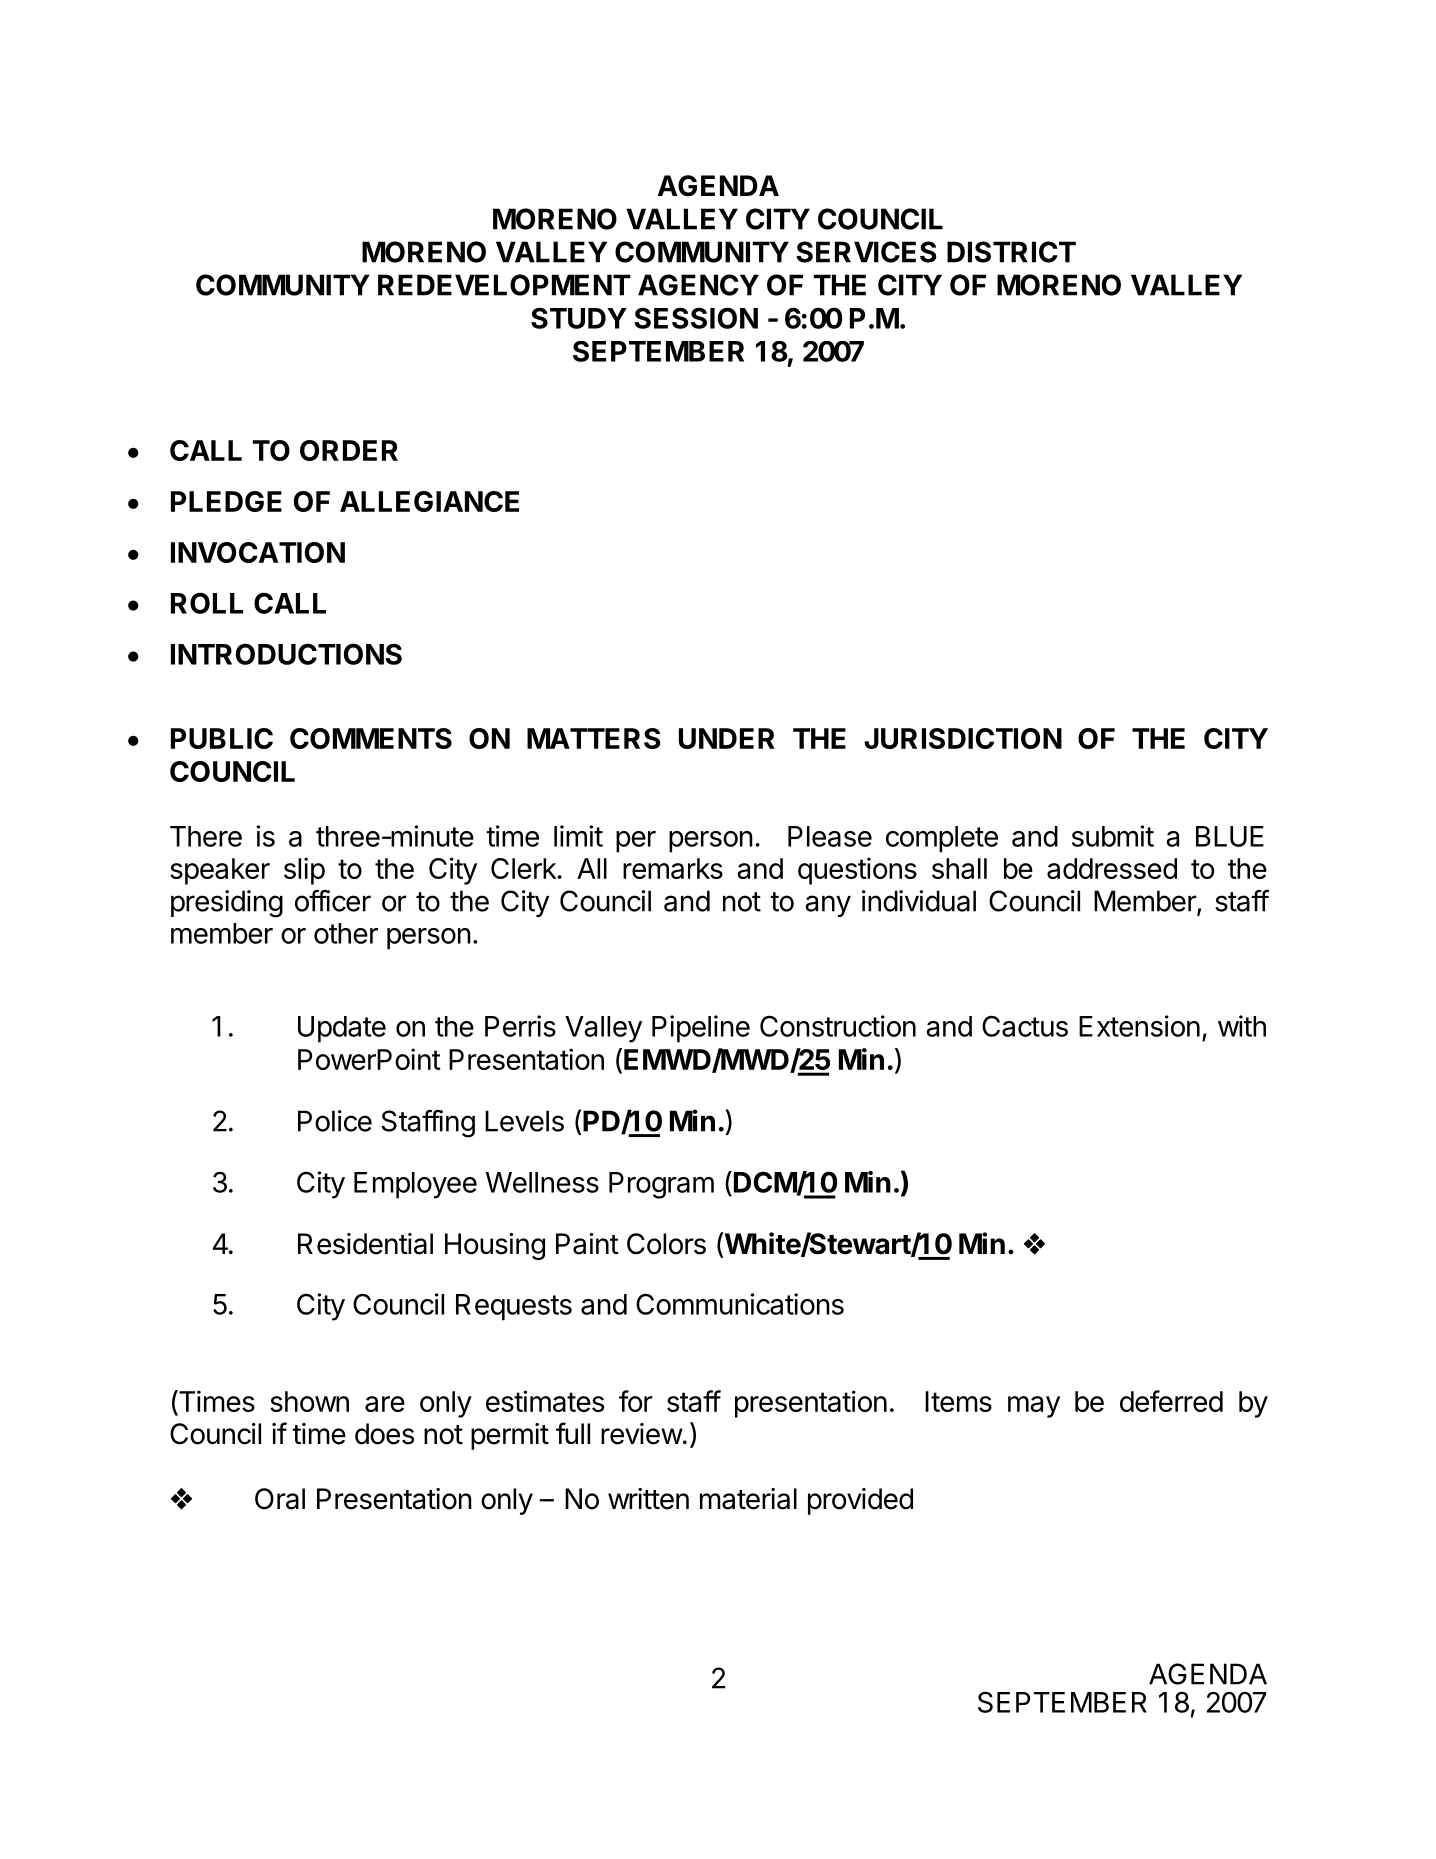  What do you see at coordinates (384, 1434) in the screenshot?
I see `does` at bounding box center [384, 1434].
